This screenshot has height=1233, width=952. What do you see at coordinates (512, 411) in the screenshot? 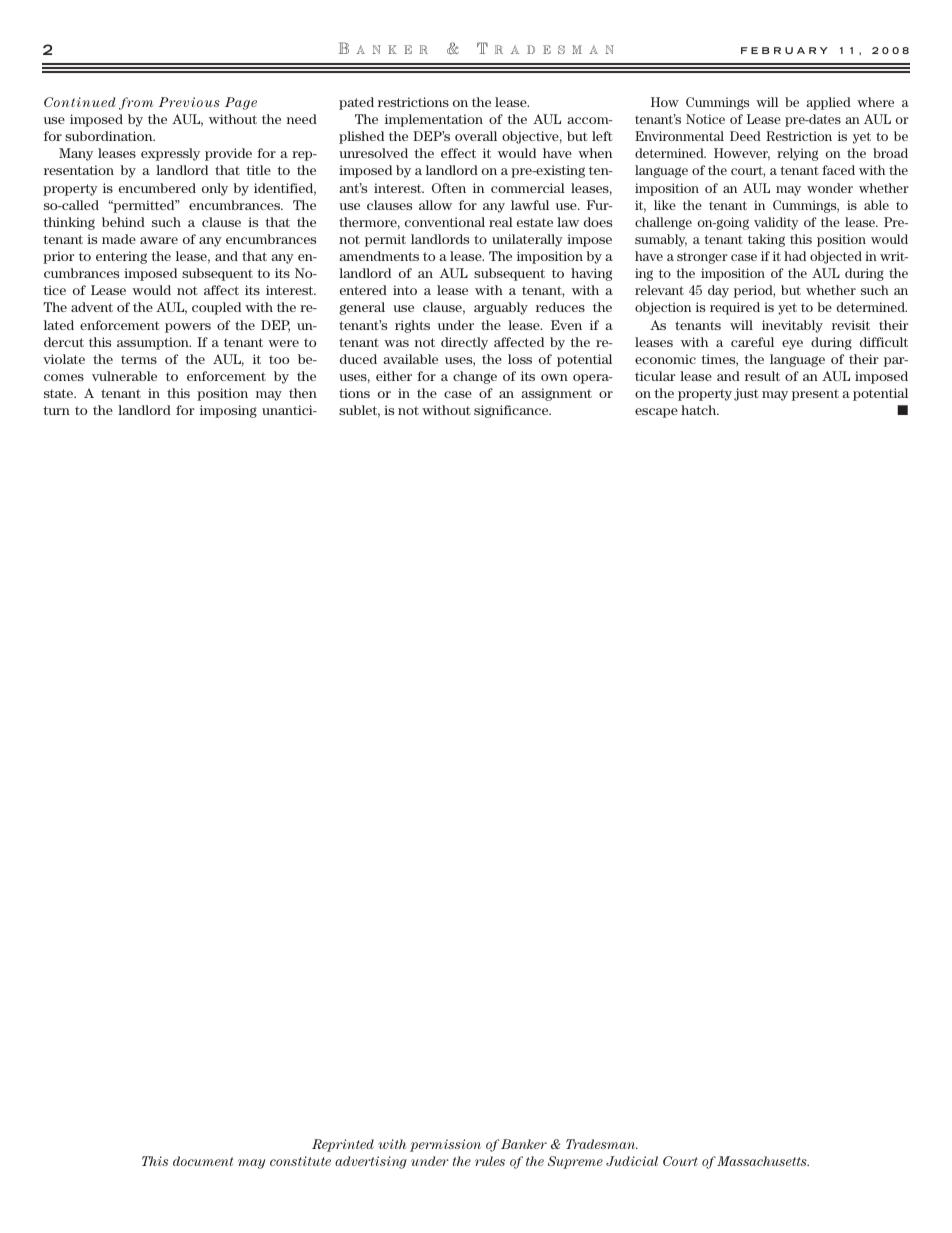
I see `significance` at bounding box center [512, 411].
